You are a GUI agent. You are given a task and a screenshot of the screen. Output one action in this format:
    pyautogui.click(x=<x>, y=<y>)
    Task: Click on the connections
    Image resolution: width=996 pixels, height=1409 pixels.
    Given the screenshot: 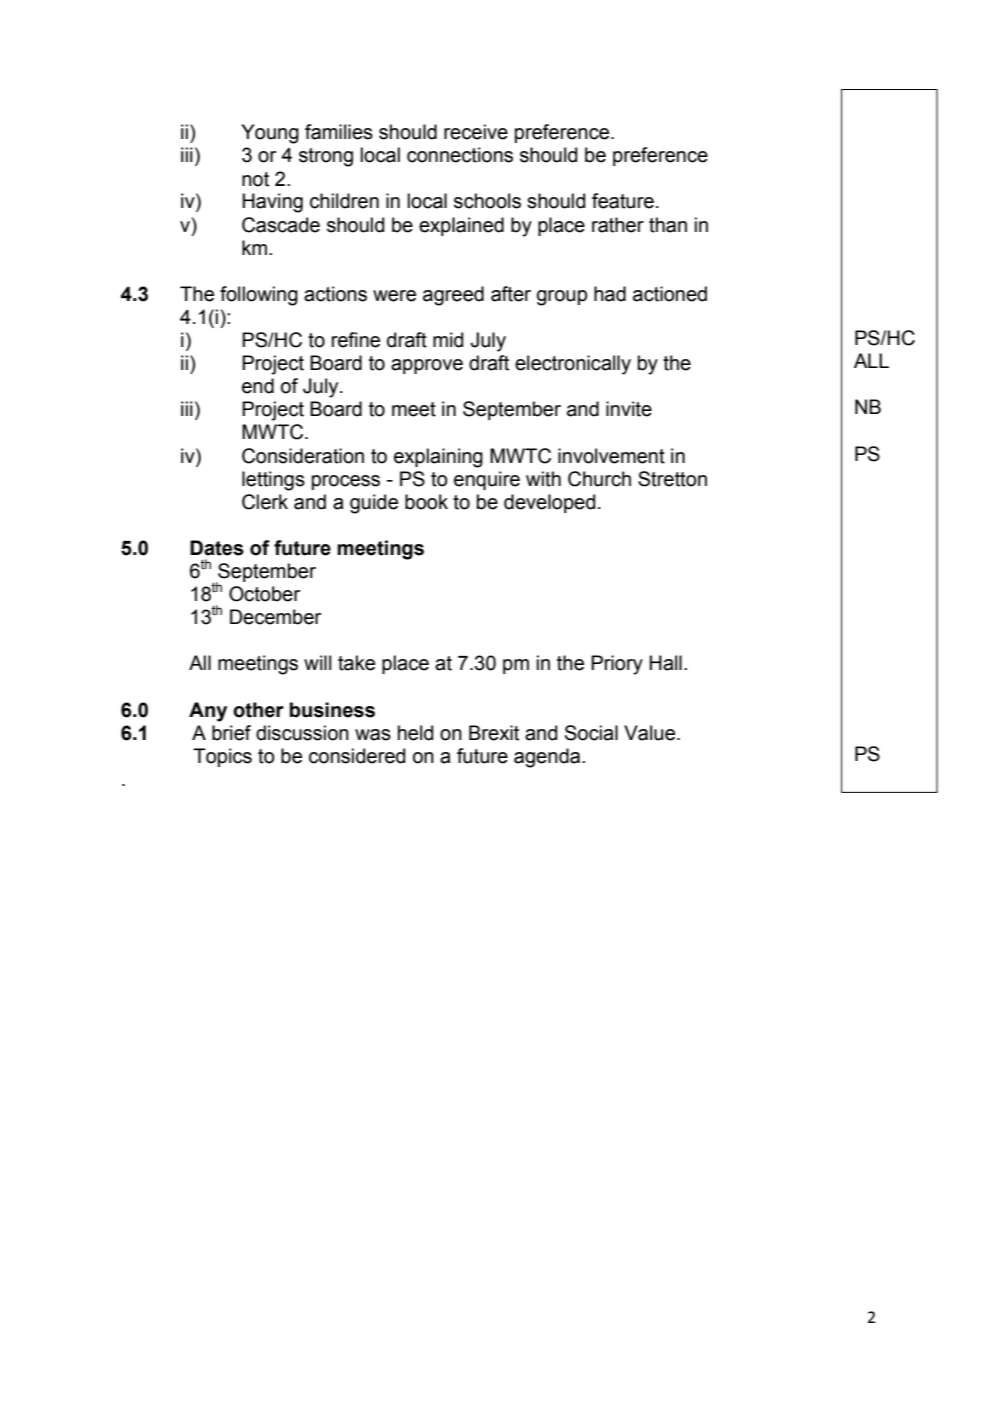 What is the action you would take?
    pyautogui.click(x=460, y=155)
